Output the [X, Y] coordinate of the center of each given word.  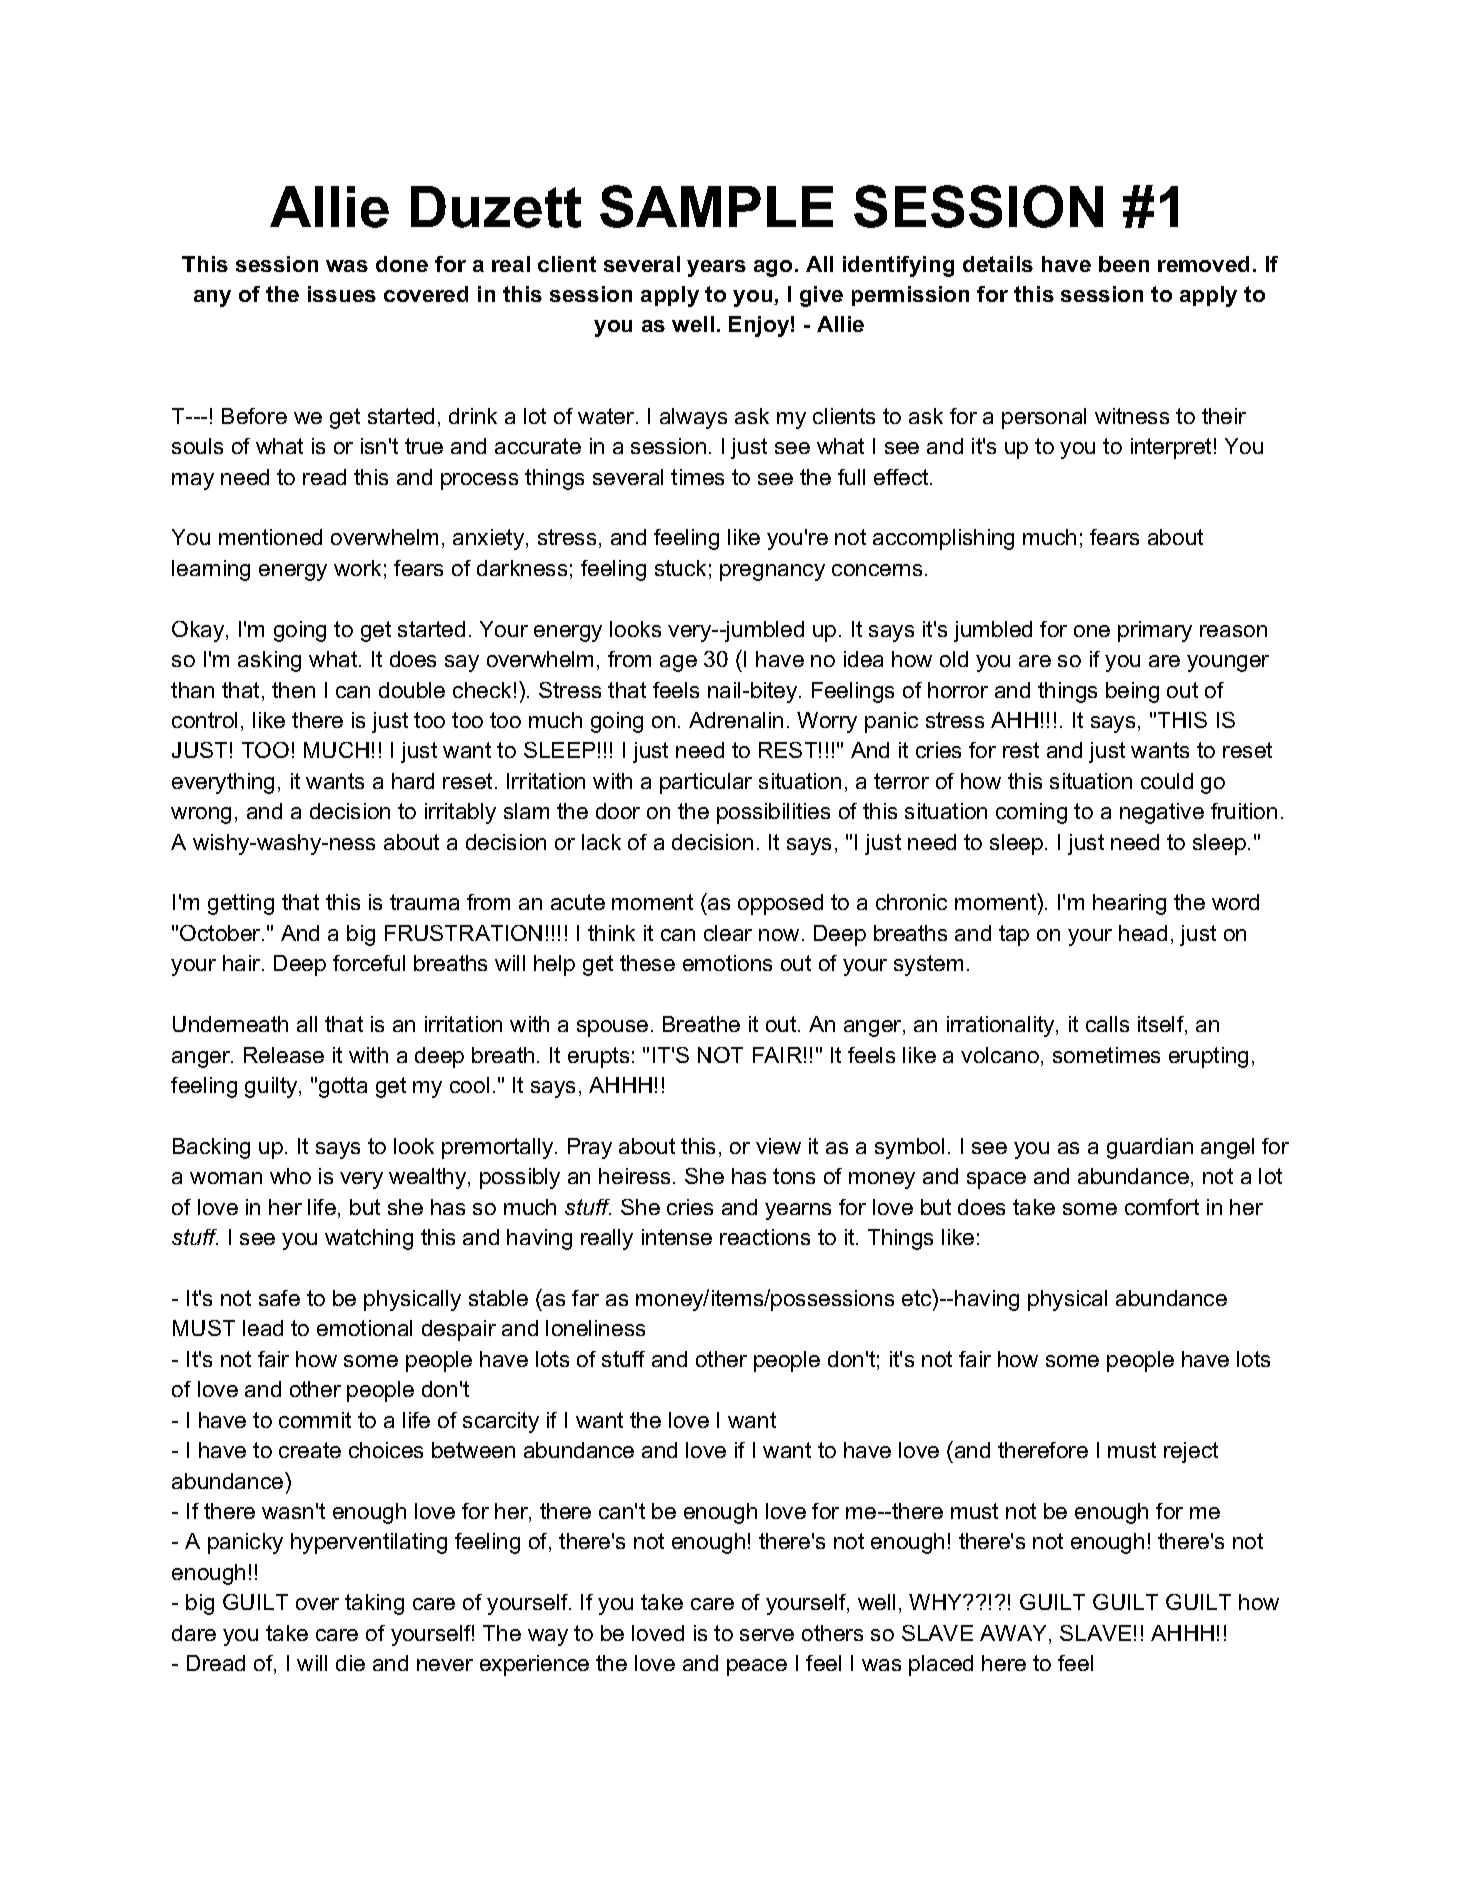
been [1124, 264]
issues [342, 294]
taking [374, 1604]
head [1143, 933]
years [716, 268]
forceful [369, 963]
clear [728, 933]
